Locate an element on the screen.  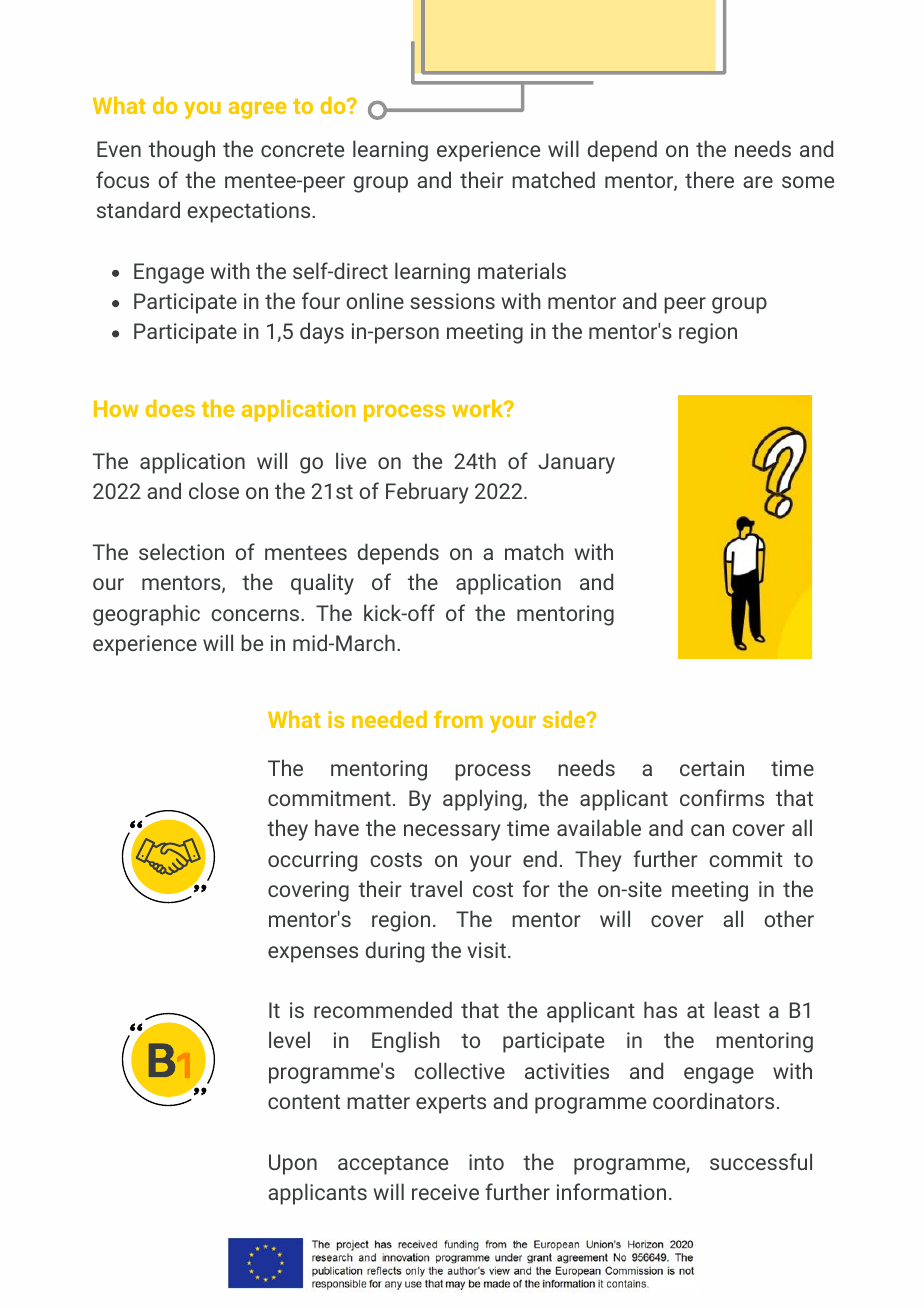
into is located at coordinates (486, 1162).
